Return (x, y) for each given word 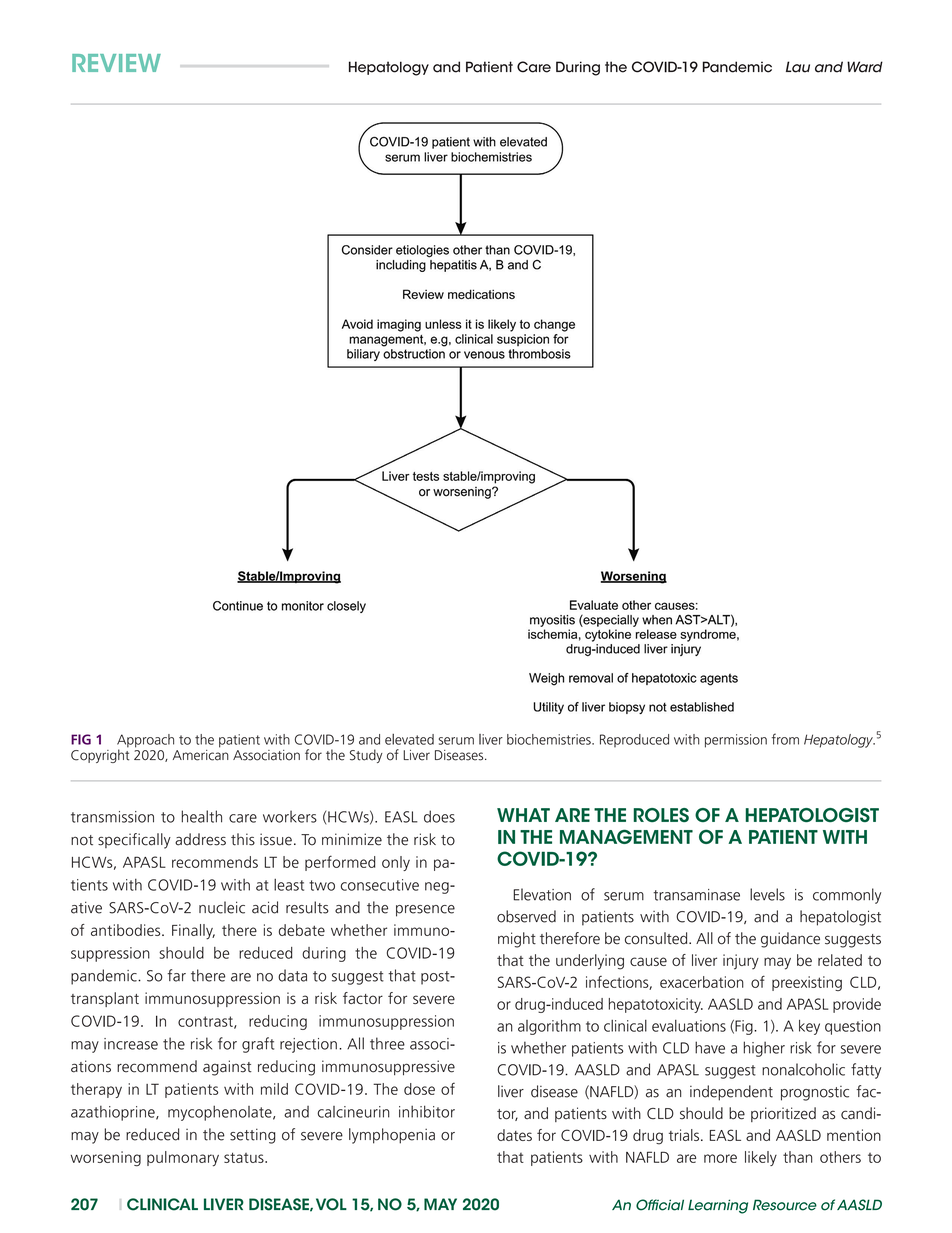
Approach (145, 742)
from (785, 739)
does (439, 816)
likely (761, 1158)
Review (116, 63)
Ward (865, 67)
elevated (409, 739)
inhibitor (427, 1111)
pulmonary (183, 1159)
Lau (798, 67)
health (201, 816)
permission (736, 741)
